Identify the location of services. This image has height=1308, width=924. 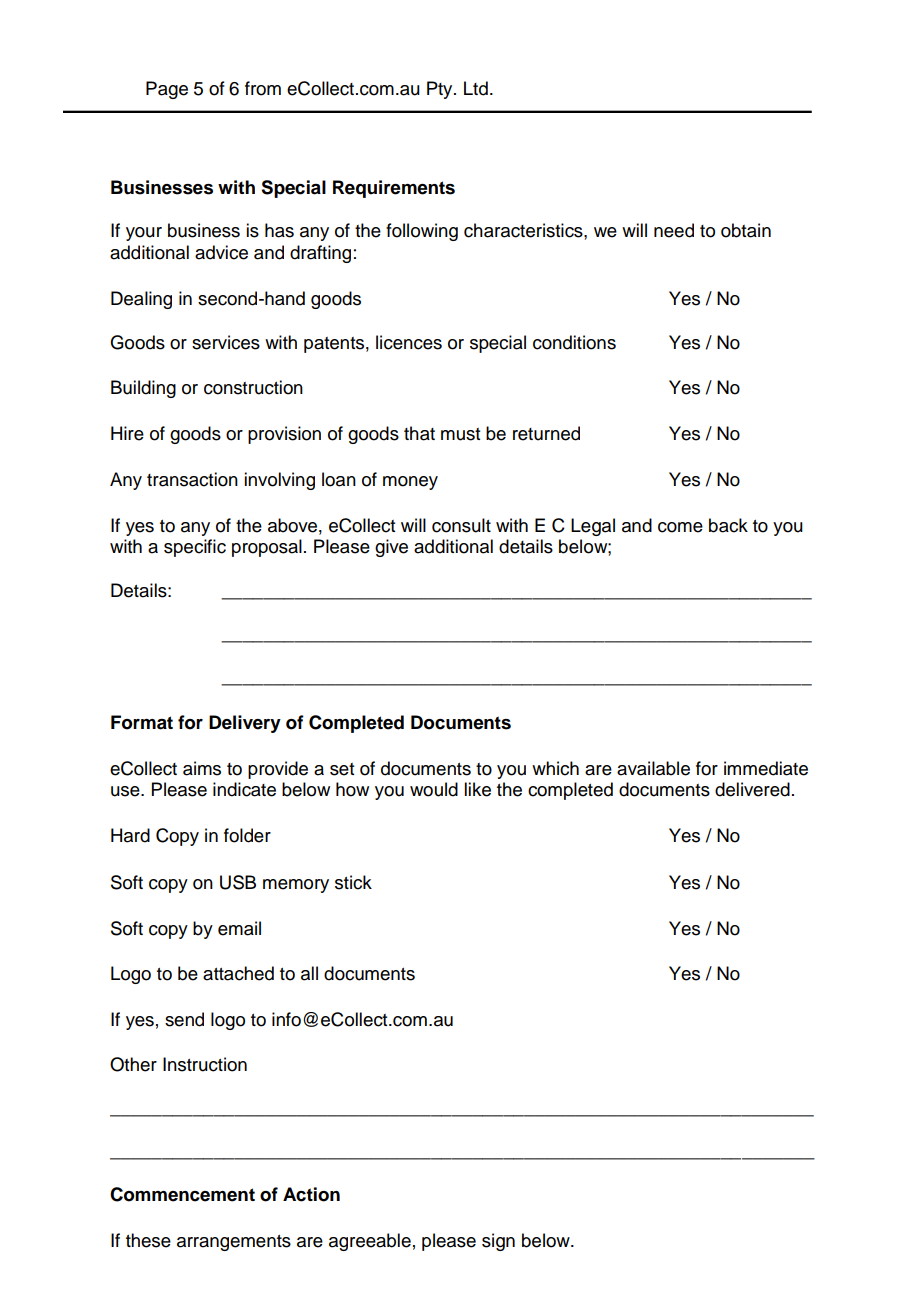
(226, 342).
